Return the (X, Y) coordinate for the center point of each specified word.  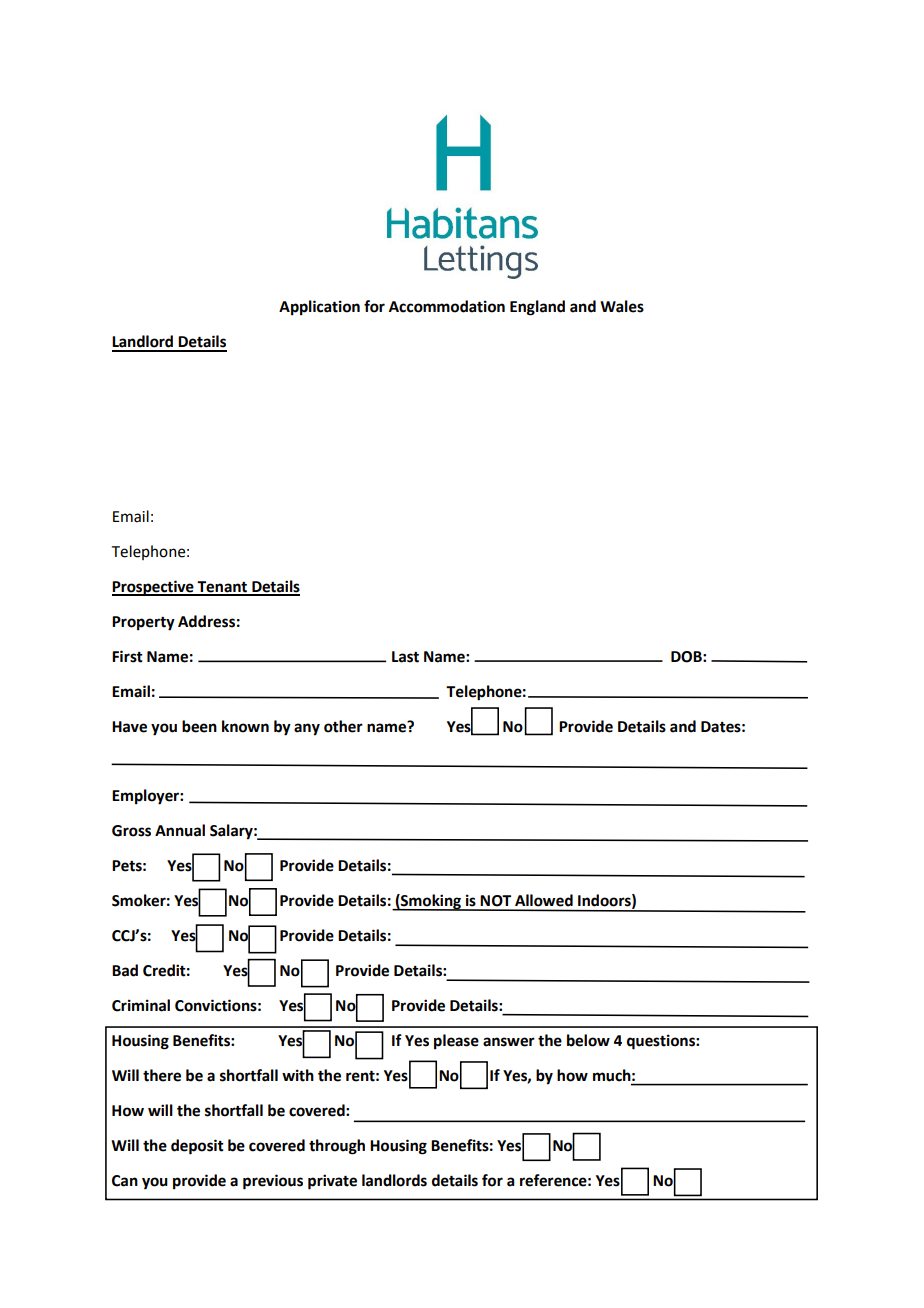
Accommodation (447, 306)
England (537, 308)
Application (319, 308)
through (337, 1147)
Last (405, 657)
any (307, 729)
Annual (180, 830)
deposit (197, 1147)
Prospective (154, 588)
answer (509, 1042)
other (343, 726)
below (588, 1040)
